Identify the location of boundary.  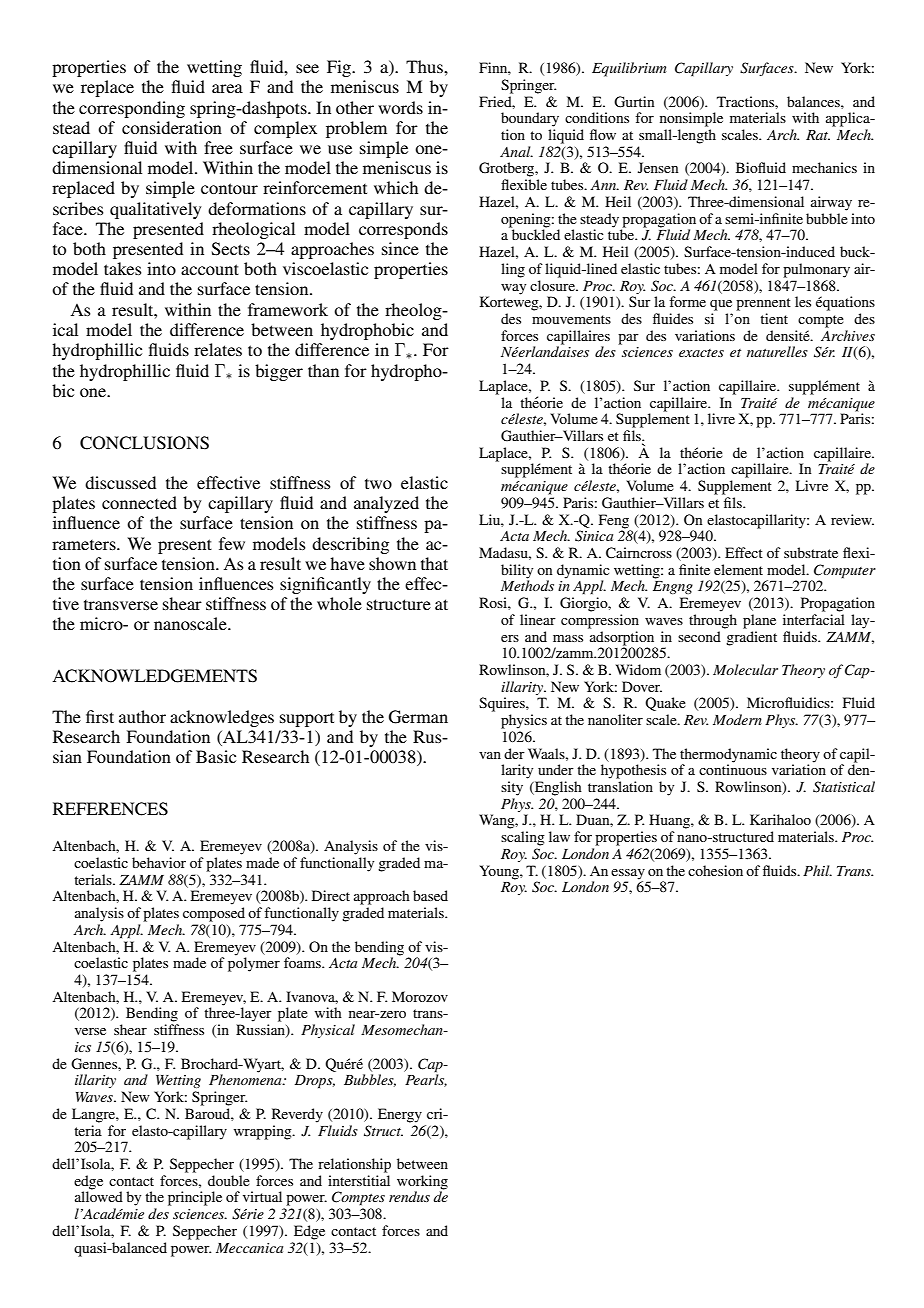
(530, 119).
